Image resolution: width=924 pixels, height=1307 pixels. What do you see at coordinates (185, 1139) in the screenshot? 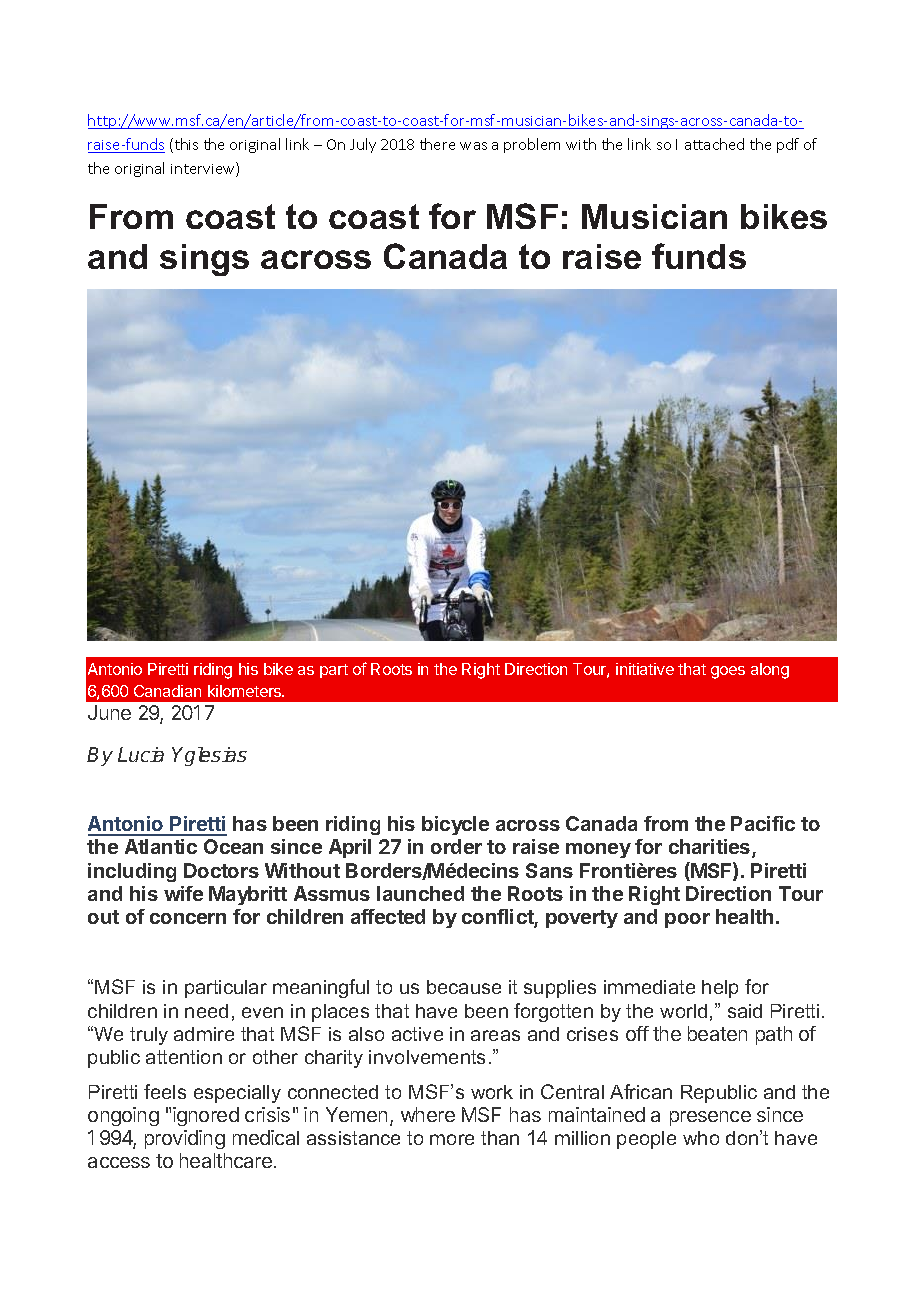
I see `providing` at bounding box center [185, 1139].
